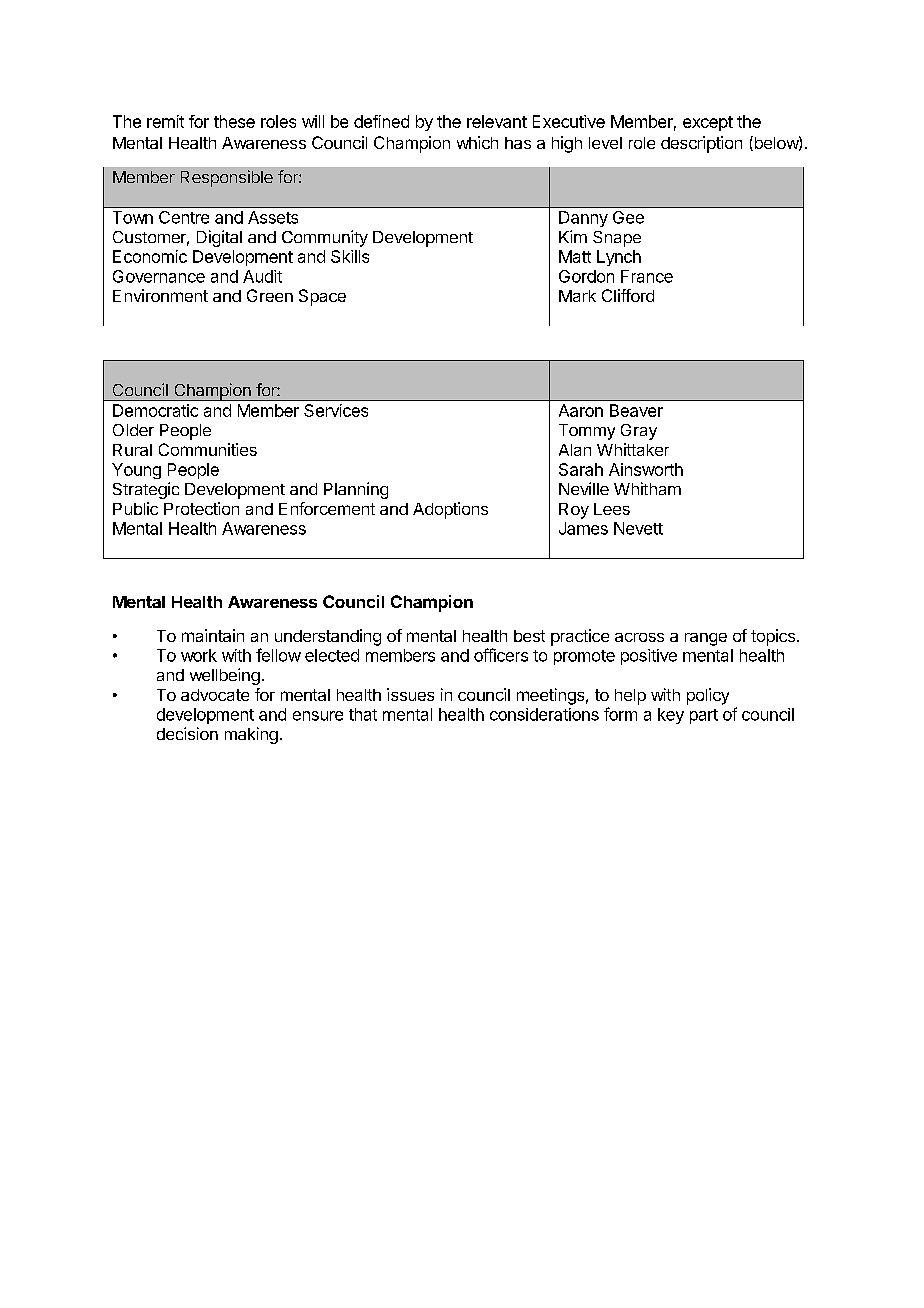  Describe the element at coordinates (477, 142) in the screenshot. I see `which` at that location.
